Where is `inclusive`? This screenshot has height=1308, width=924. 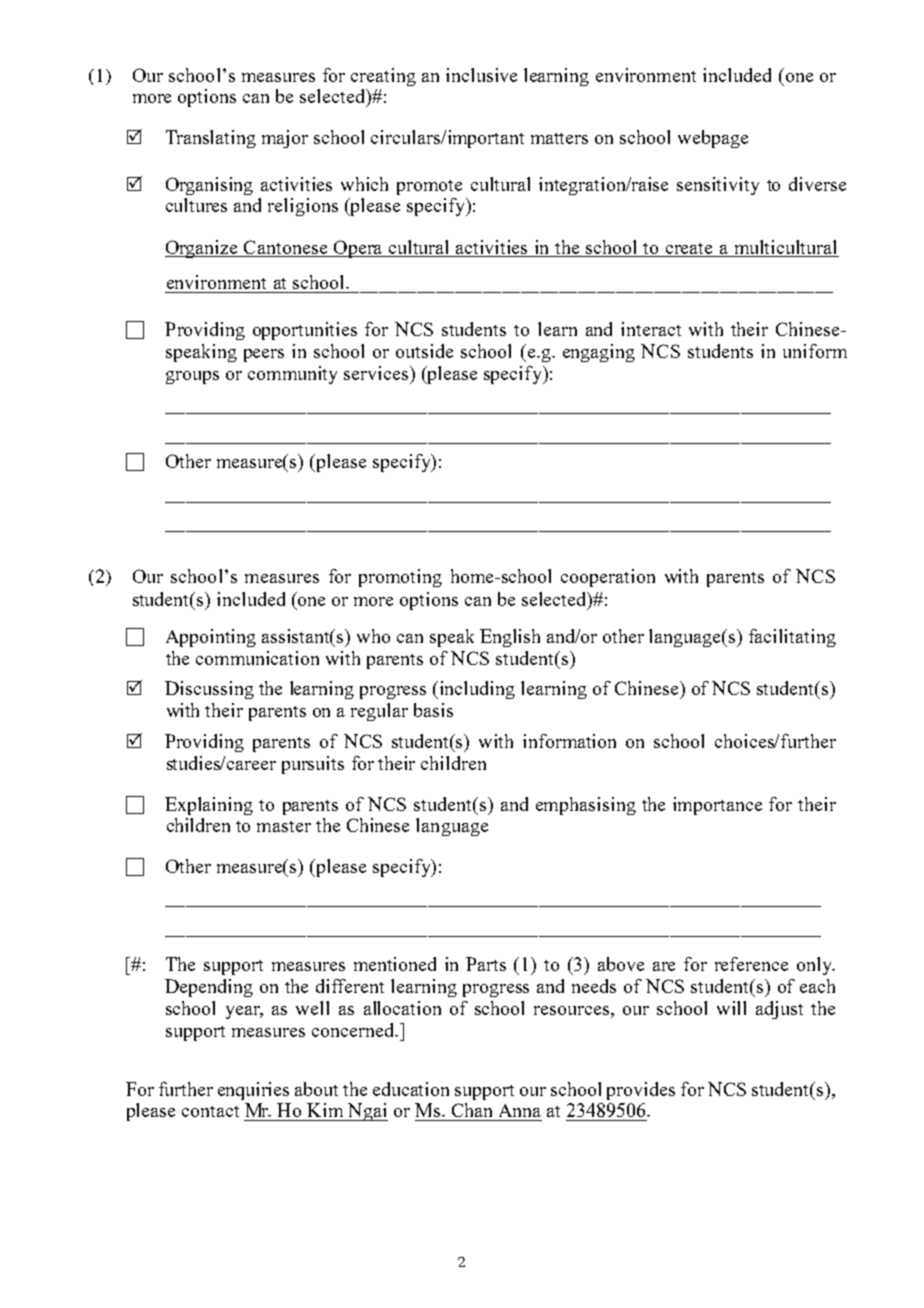
inclusive is located at coordinates (481, 75).
